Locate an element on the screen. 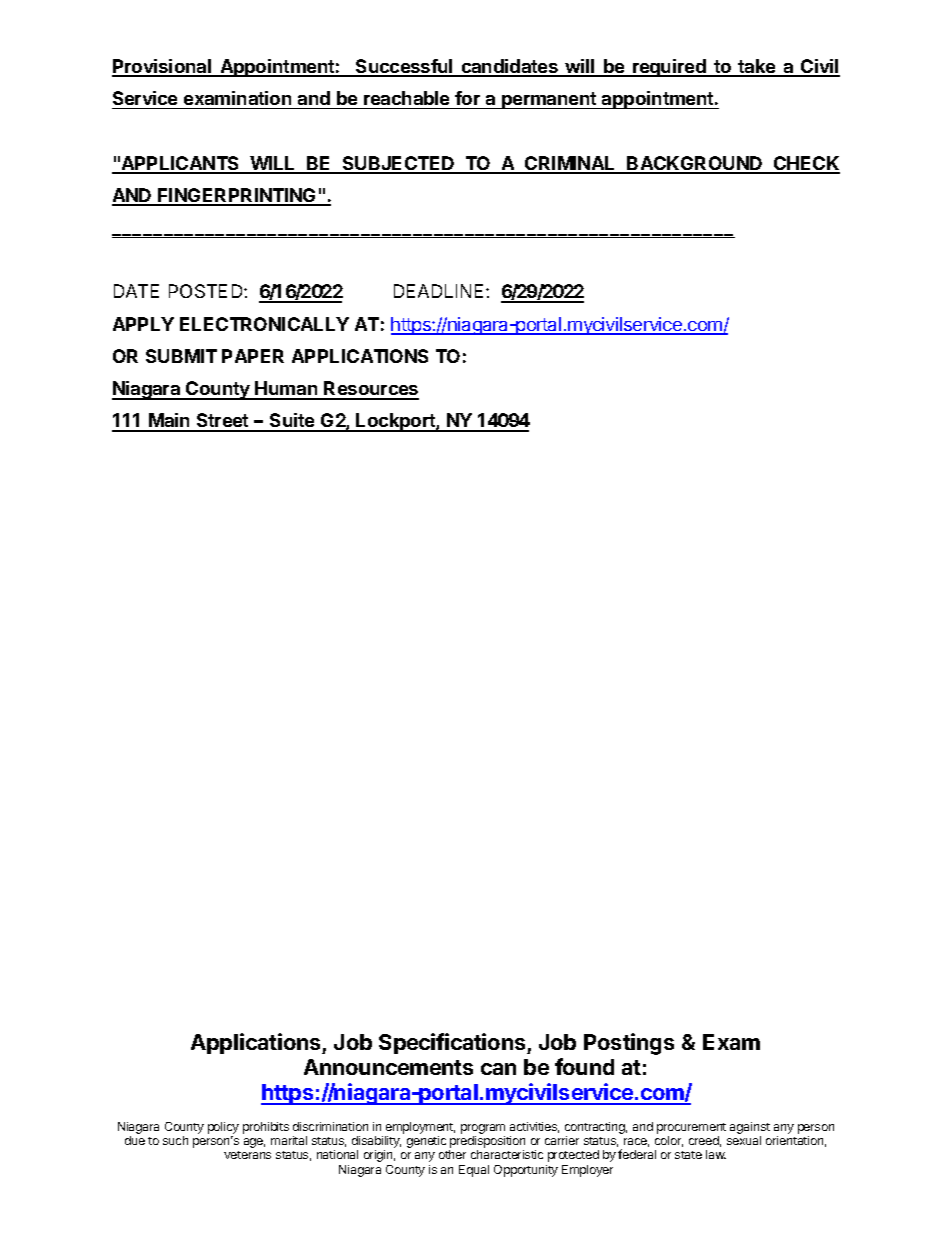  program is located at coordinates (483, 1129).
